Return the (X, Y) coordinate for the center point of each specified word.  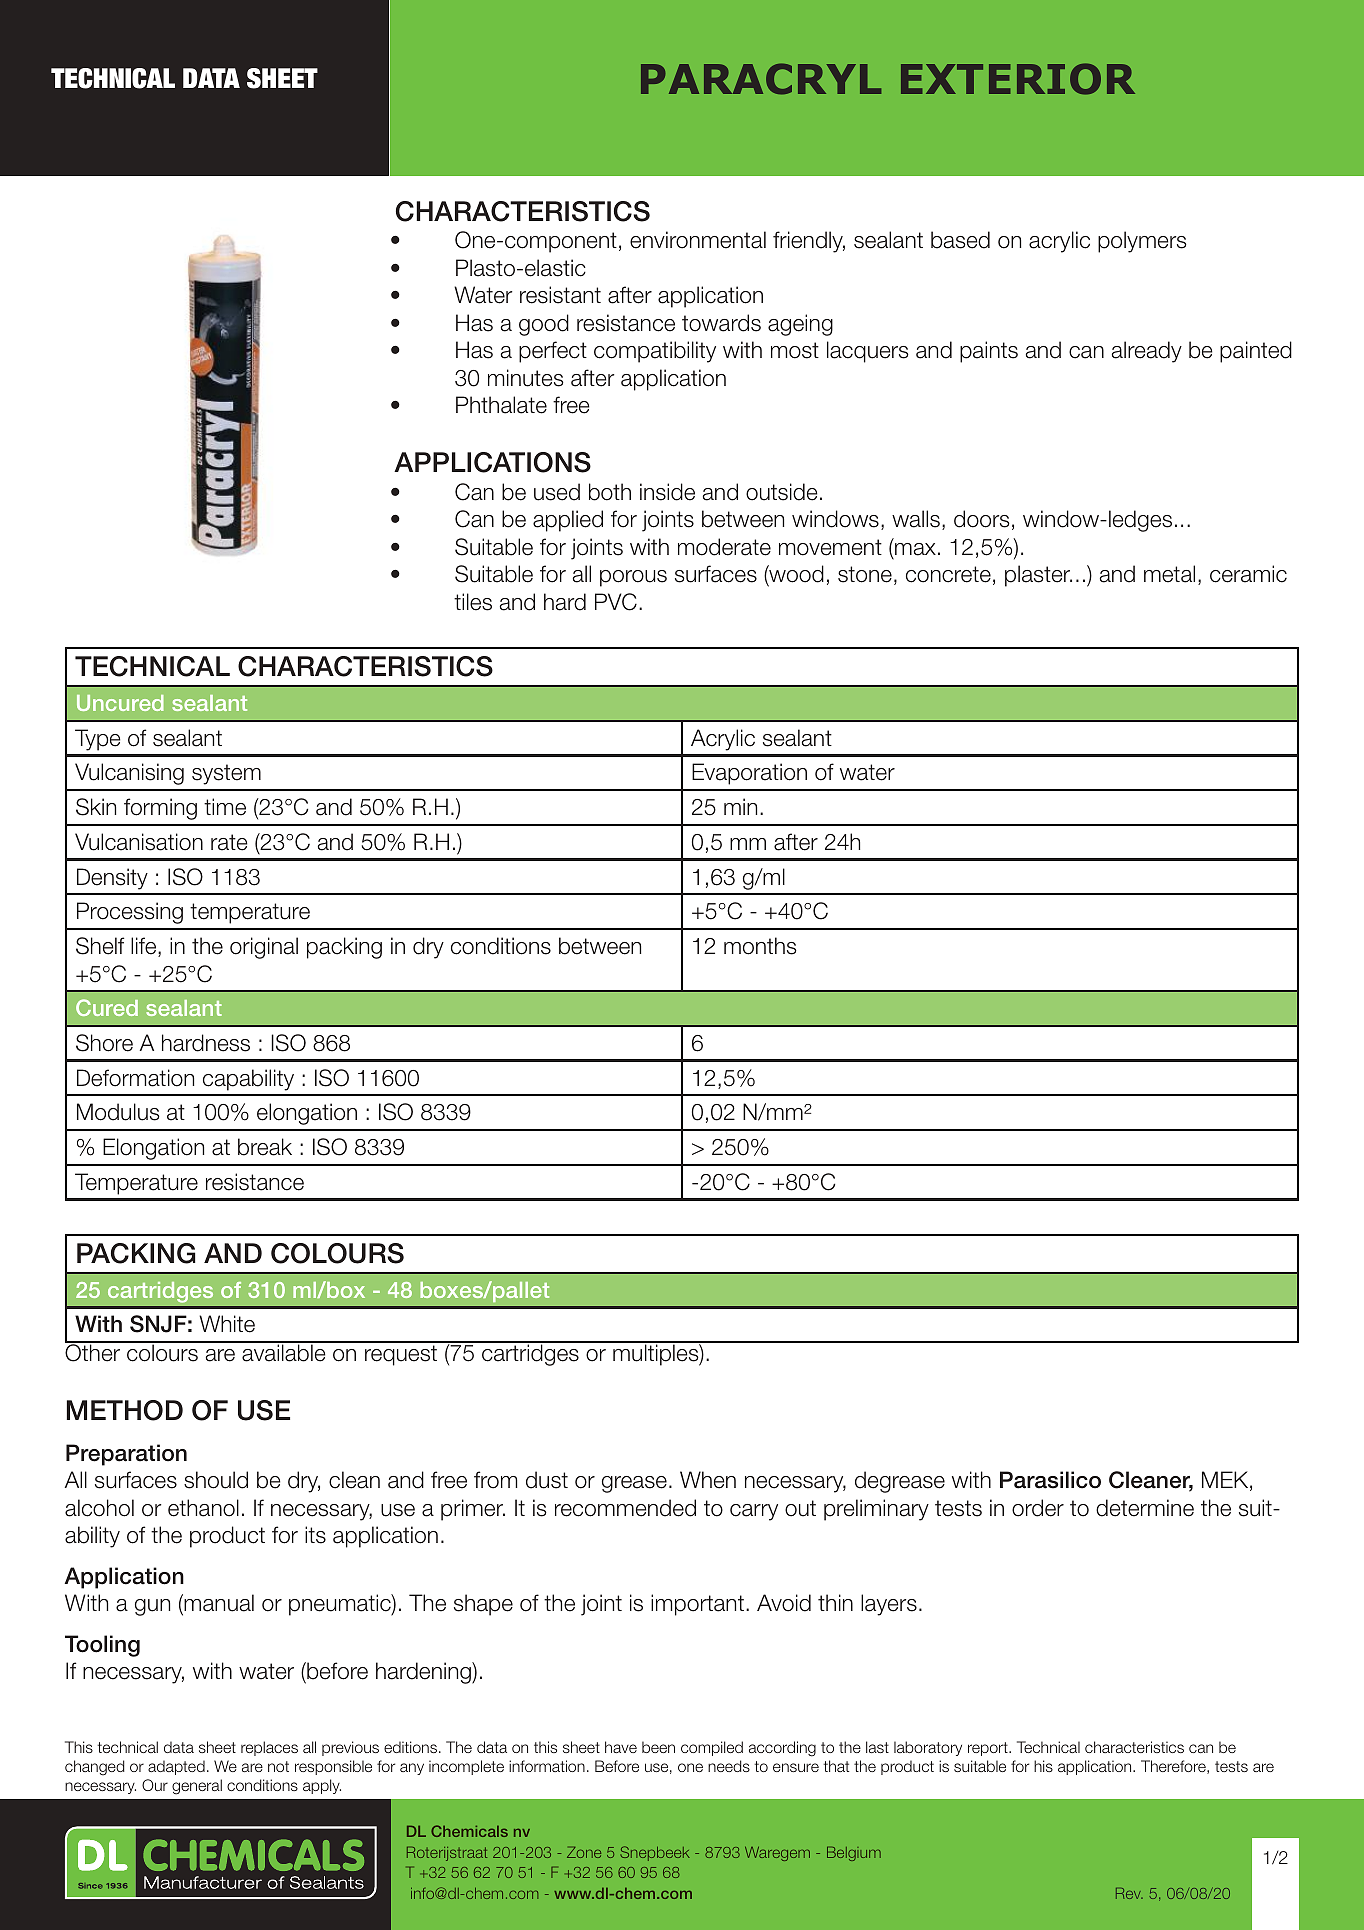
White (227, 1324)
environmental (698, 240)
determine (1145, 1508)
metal (1169, 574)
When (708, 1480)
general (197, 1787)
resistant (560, 295)
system (226, 774)
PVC (616, 602)
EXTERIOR (1018, 79)
